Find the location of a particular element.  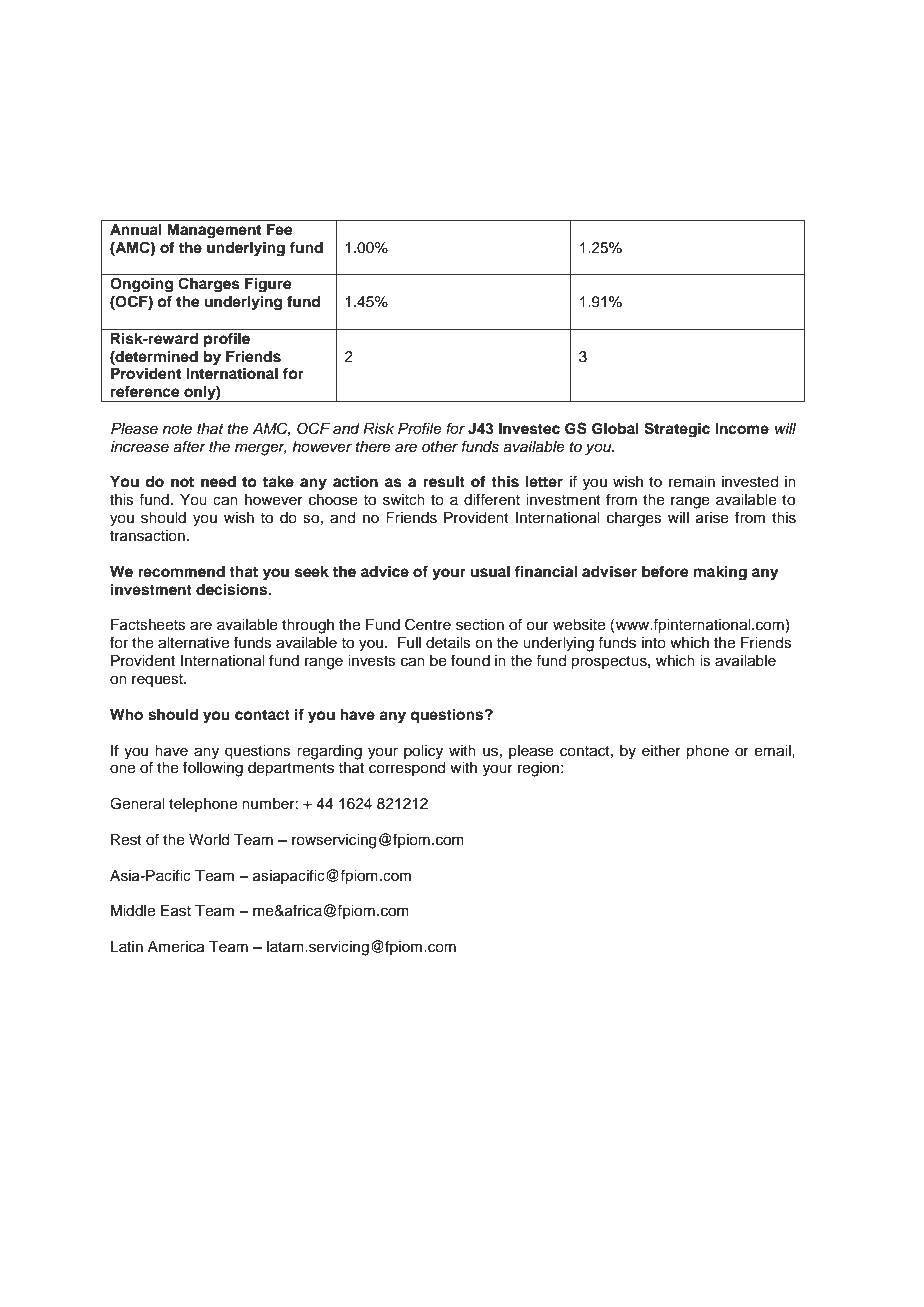

America is located at coordinates (176, 947).
